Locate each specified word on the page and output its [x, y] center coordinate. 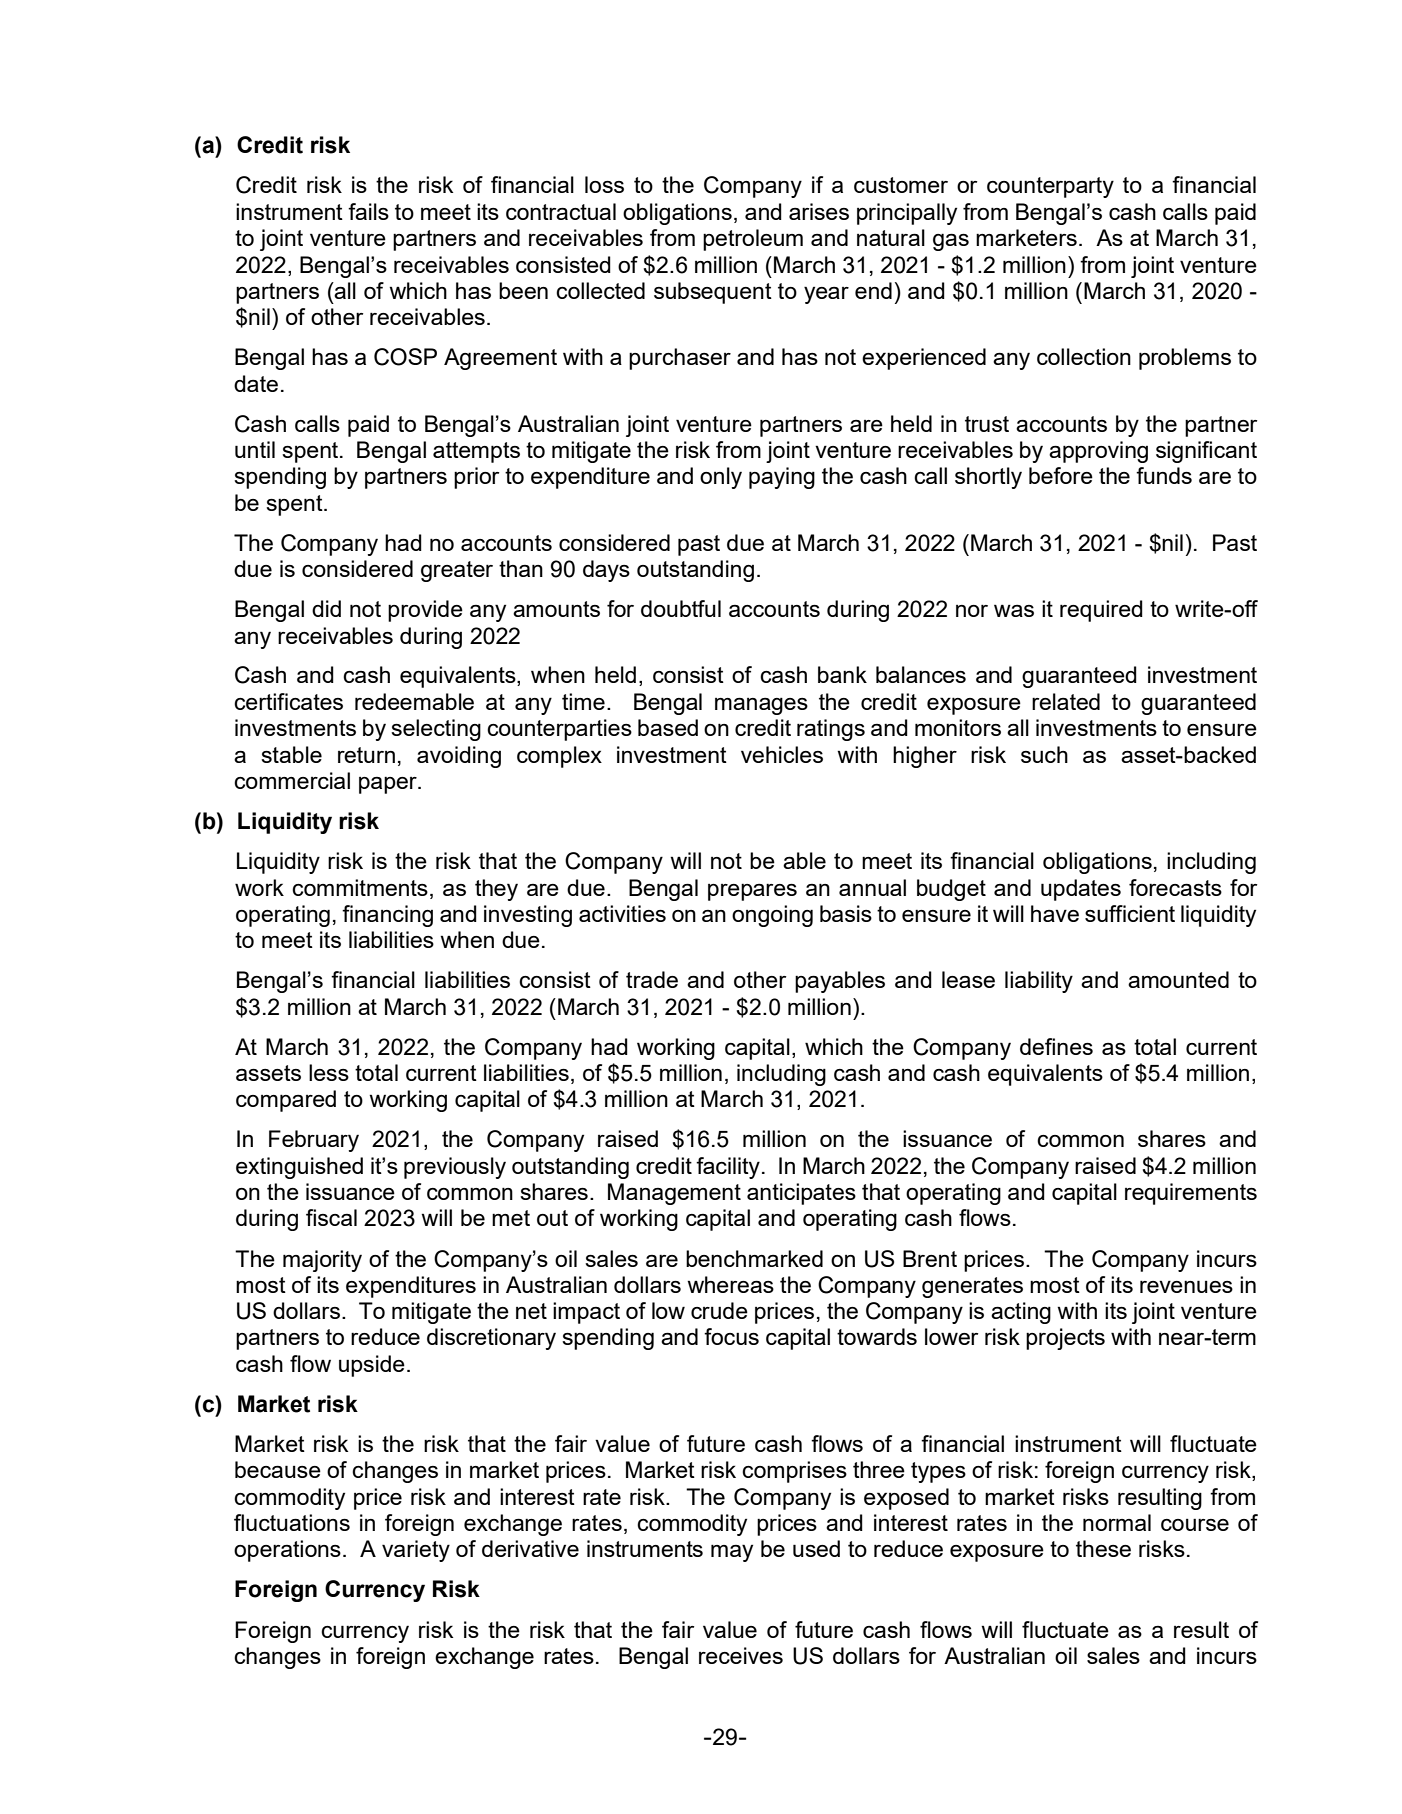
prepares [752, 892]
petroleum [753, 240]
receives [741, 1655]
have [1055, 913]
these [1103, 1548]
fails [368, 211]
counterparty [1050, 187]
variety [416, 1551]
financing [387, 916]
